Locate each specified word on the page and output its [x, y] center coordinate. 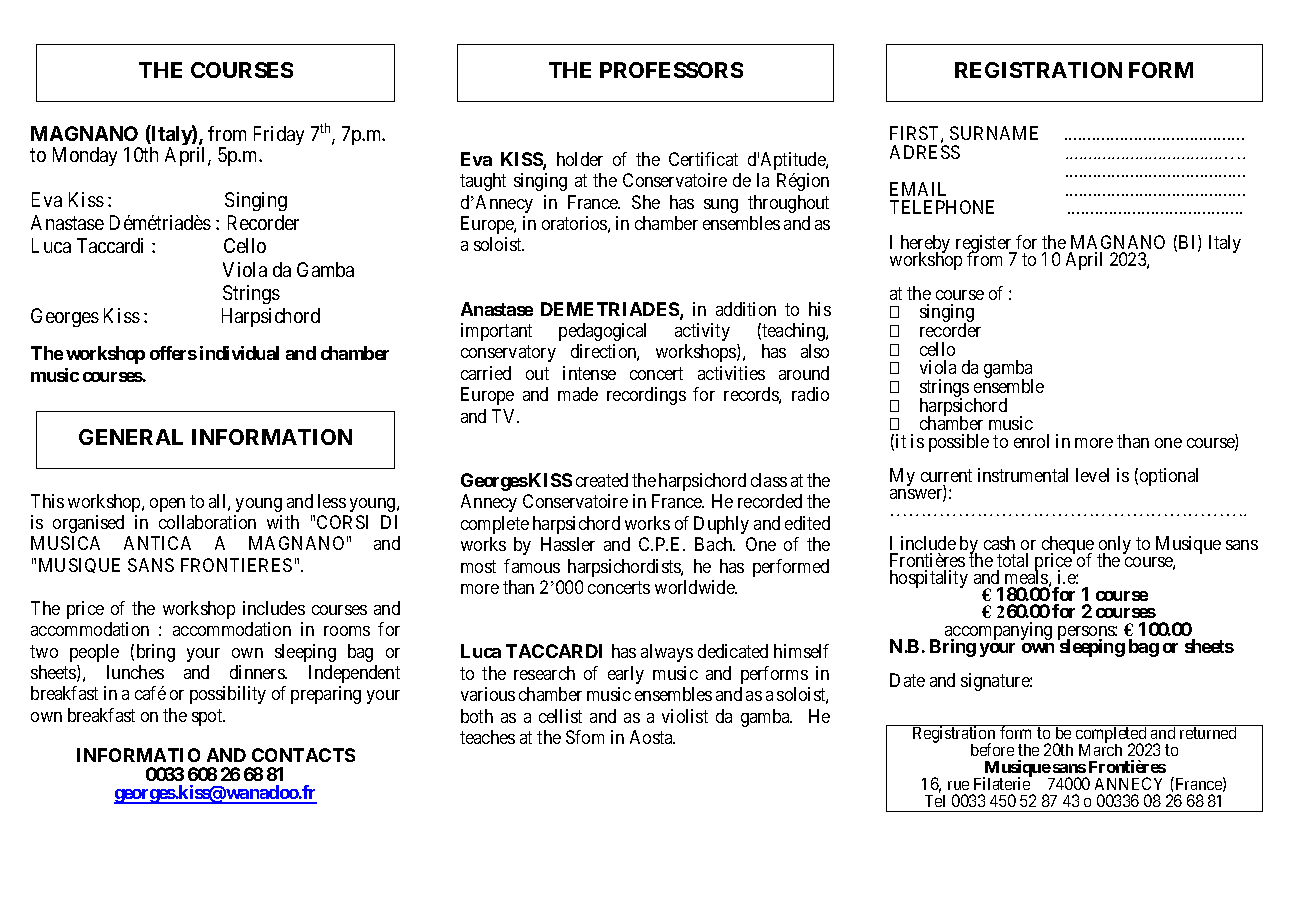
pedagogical [602, 332]
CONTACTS [303, 755]
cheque [1068, 546]
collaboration [207, 522]
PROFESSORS [671, 70]
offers [173, 353]
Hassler [568, 544]
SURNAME [994, 133]
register [985, 245]
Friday [279, 135]
